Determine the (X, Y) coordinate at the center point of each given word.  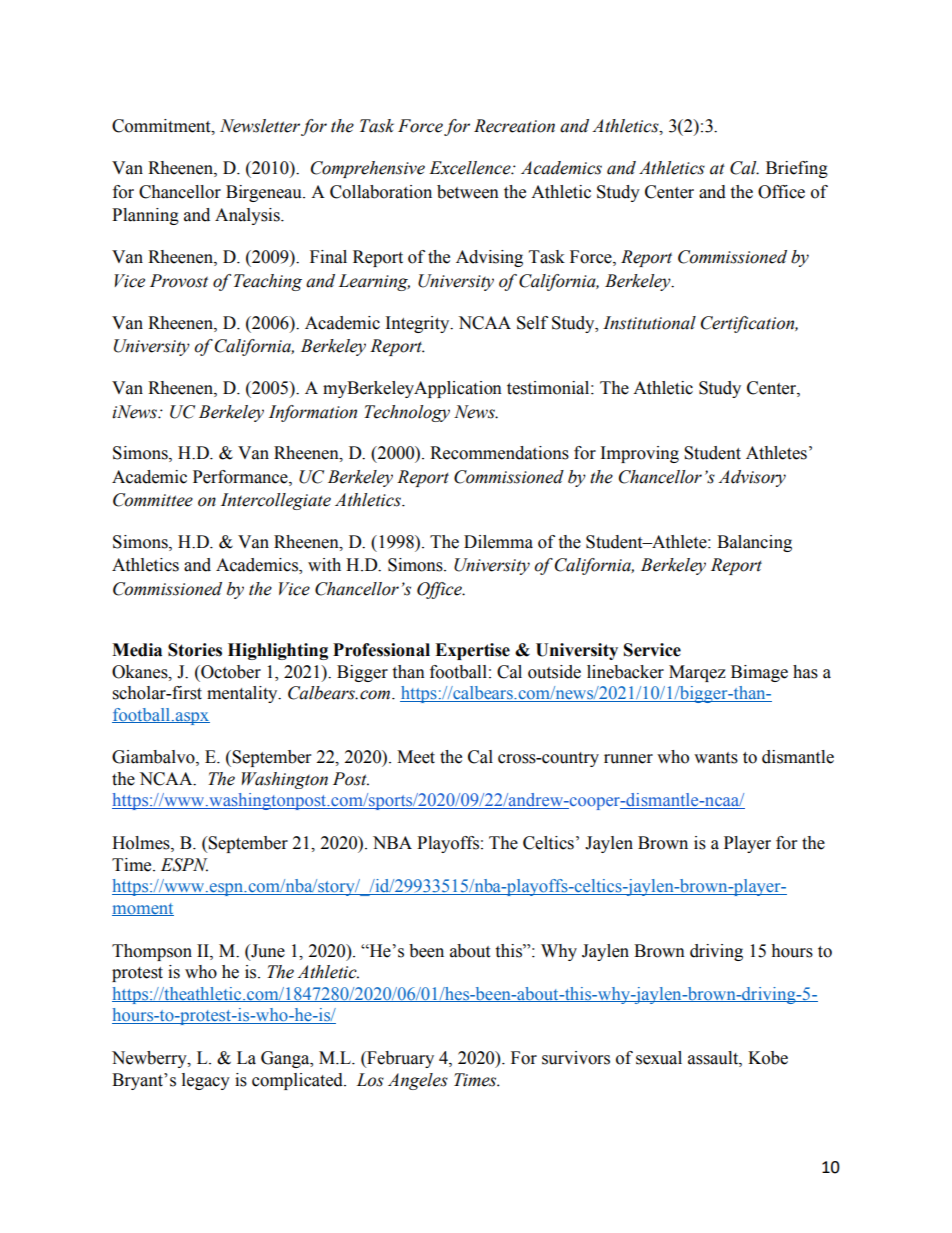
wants (716, 758)
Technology (407, 413)
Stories (195, 650)
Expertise (472, 651)
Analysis (248, 216)
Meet (416, 757)
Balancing (754, 543)
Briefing (797, 169)
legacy (206, 1081)
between (468, 192)
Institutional (649, 323)
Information (313, 413)
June (267, 951)
